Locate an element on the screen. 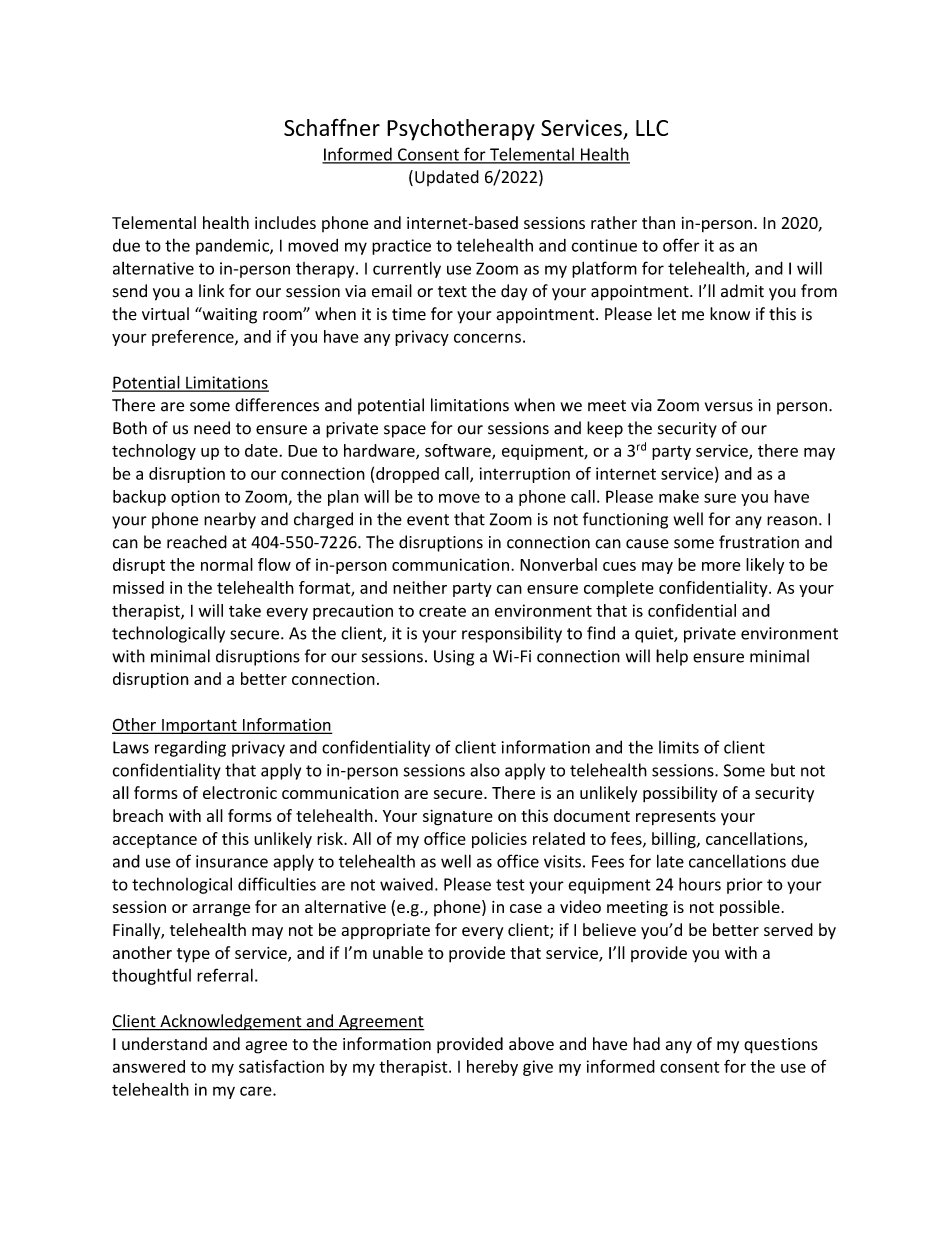 The image size is (952, 1233). regarding is located at coordinates (190, 748).
